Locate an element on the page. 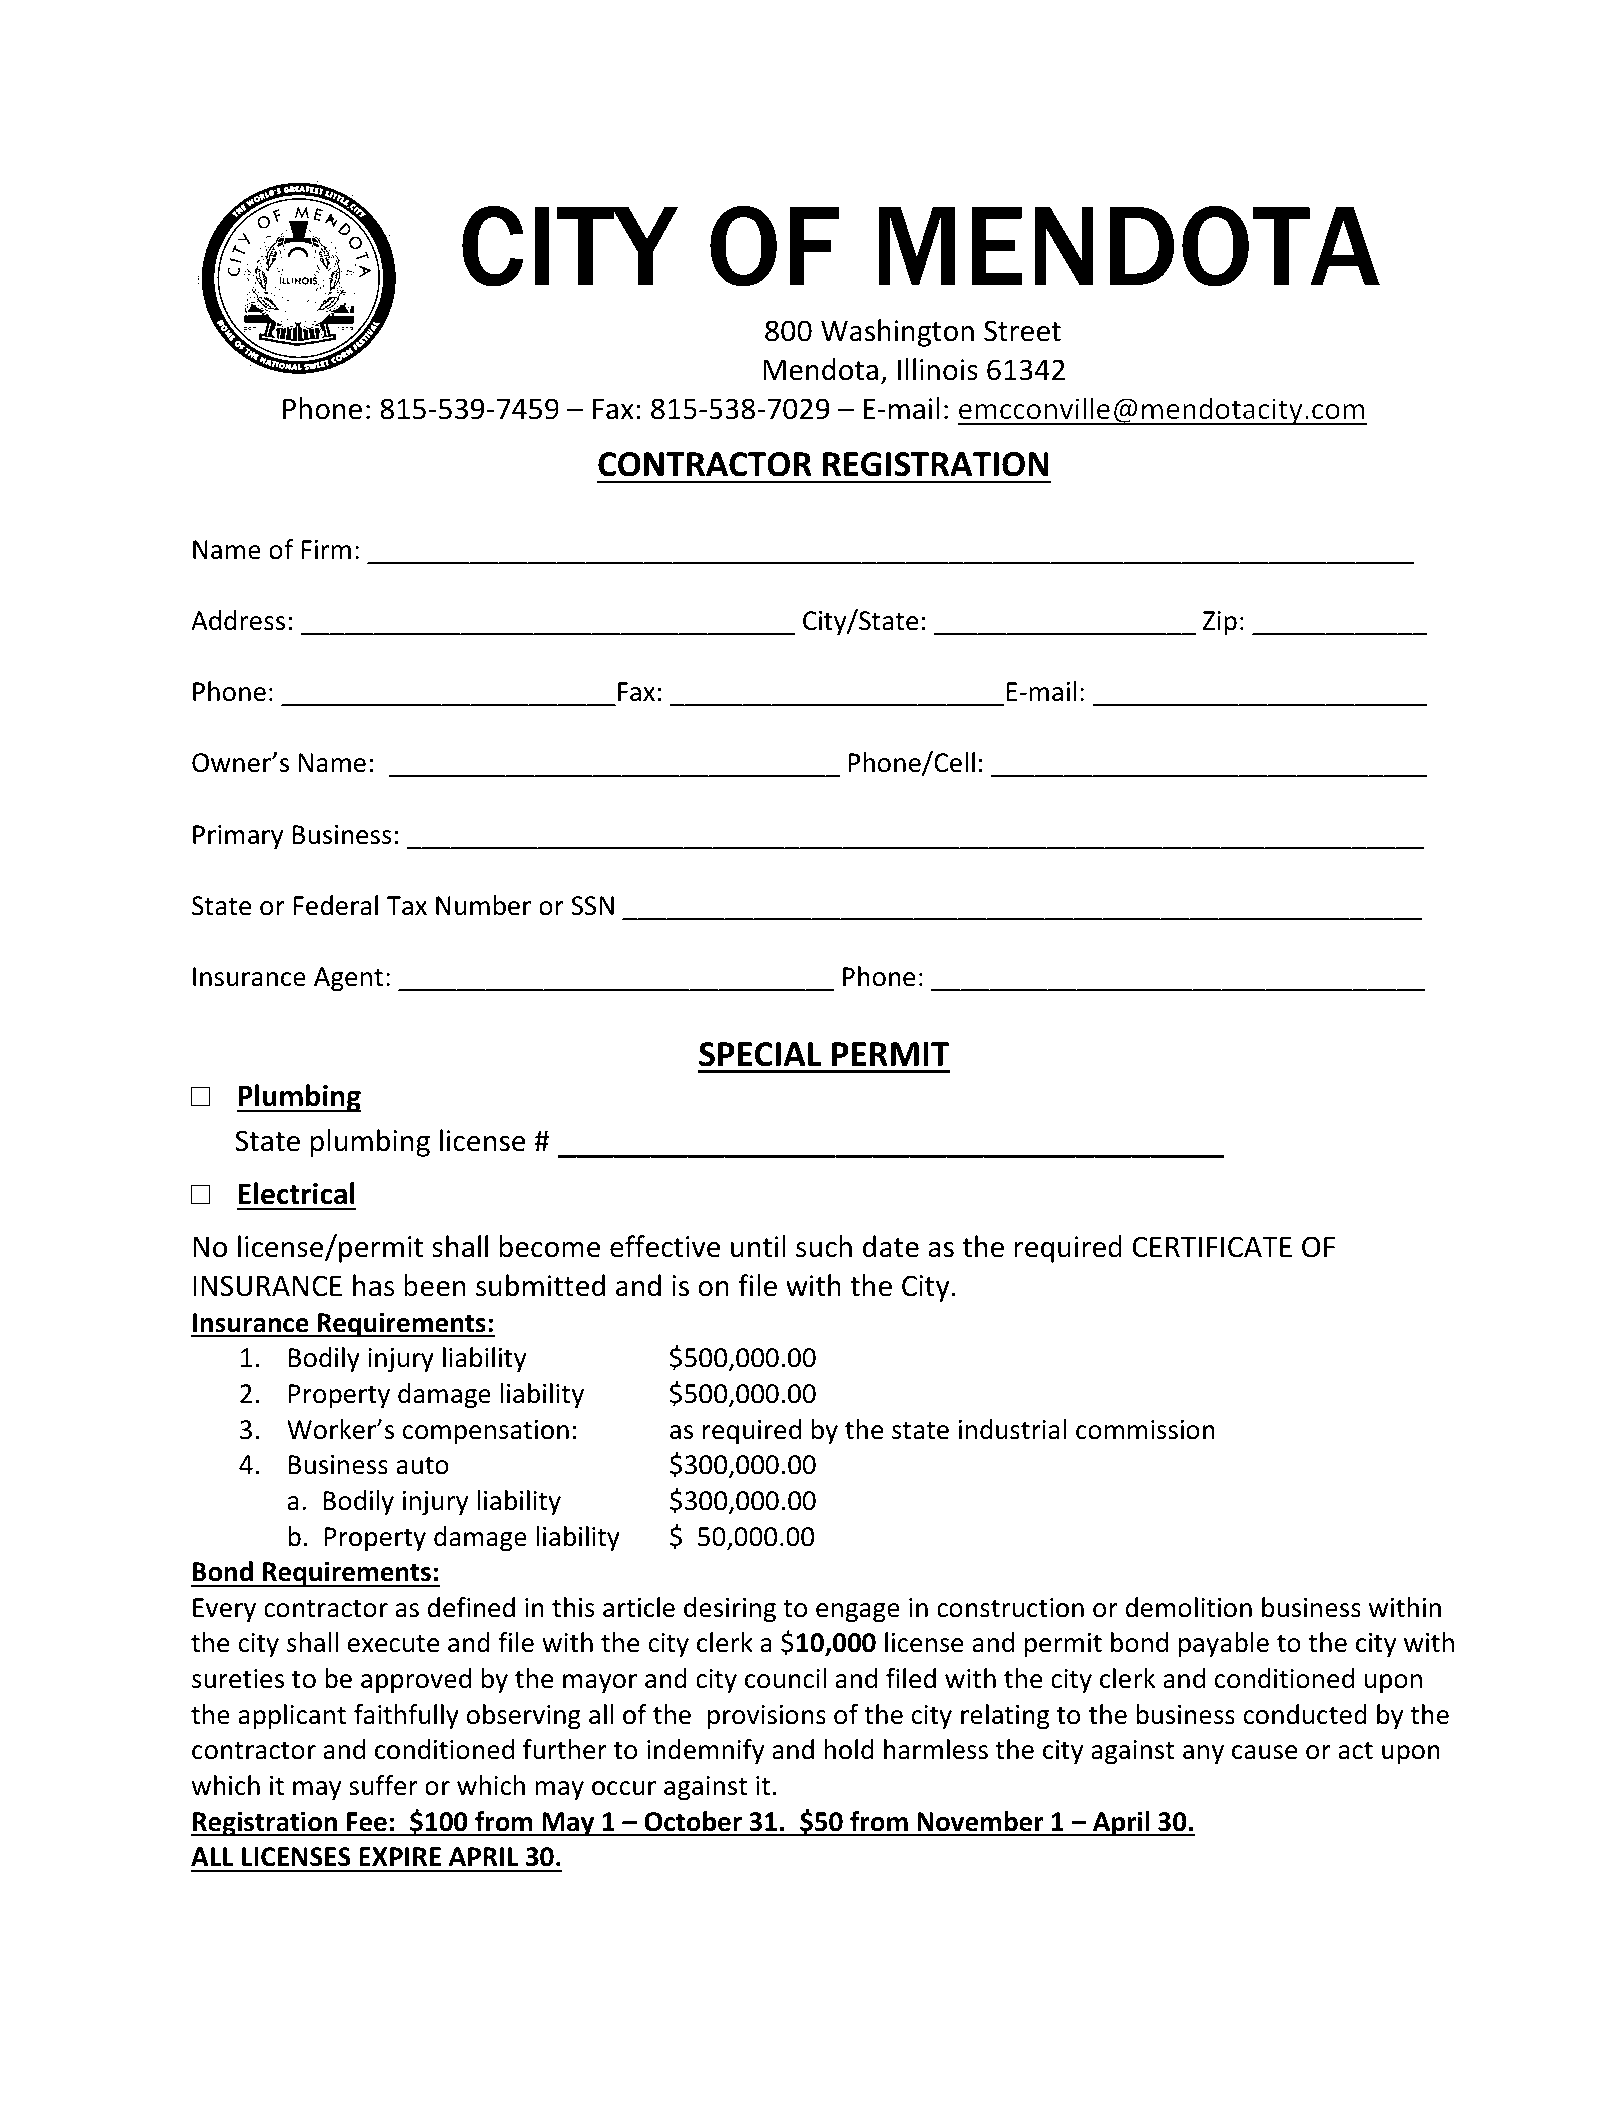 This page has height=2102, width=1624. CERTIFICATE is located at coordinates (1212, 1247).
